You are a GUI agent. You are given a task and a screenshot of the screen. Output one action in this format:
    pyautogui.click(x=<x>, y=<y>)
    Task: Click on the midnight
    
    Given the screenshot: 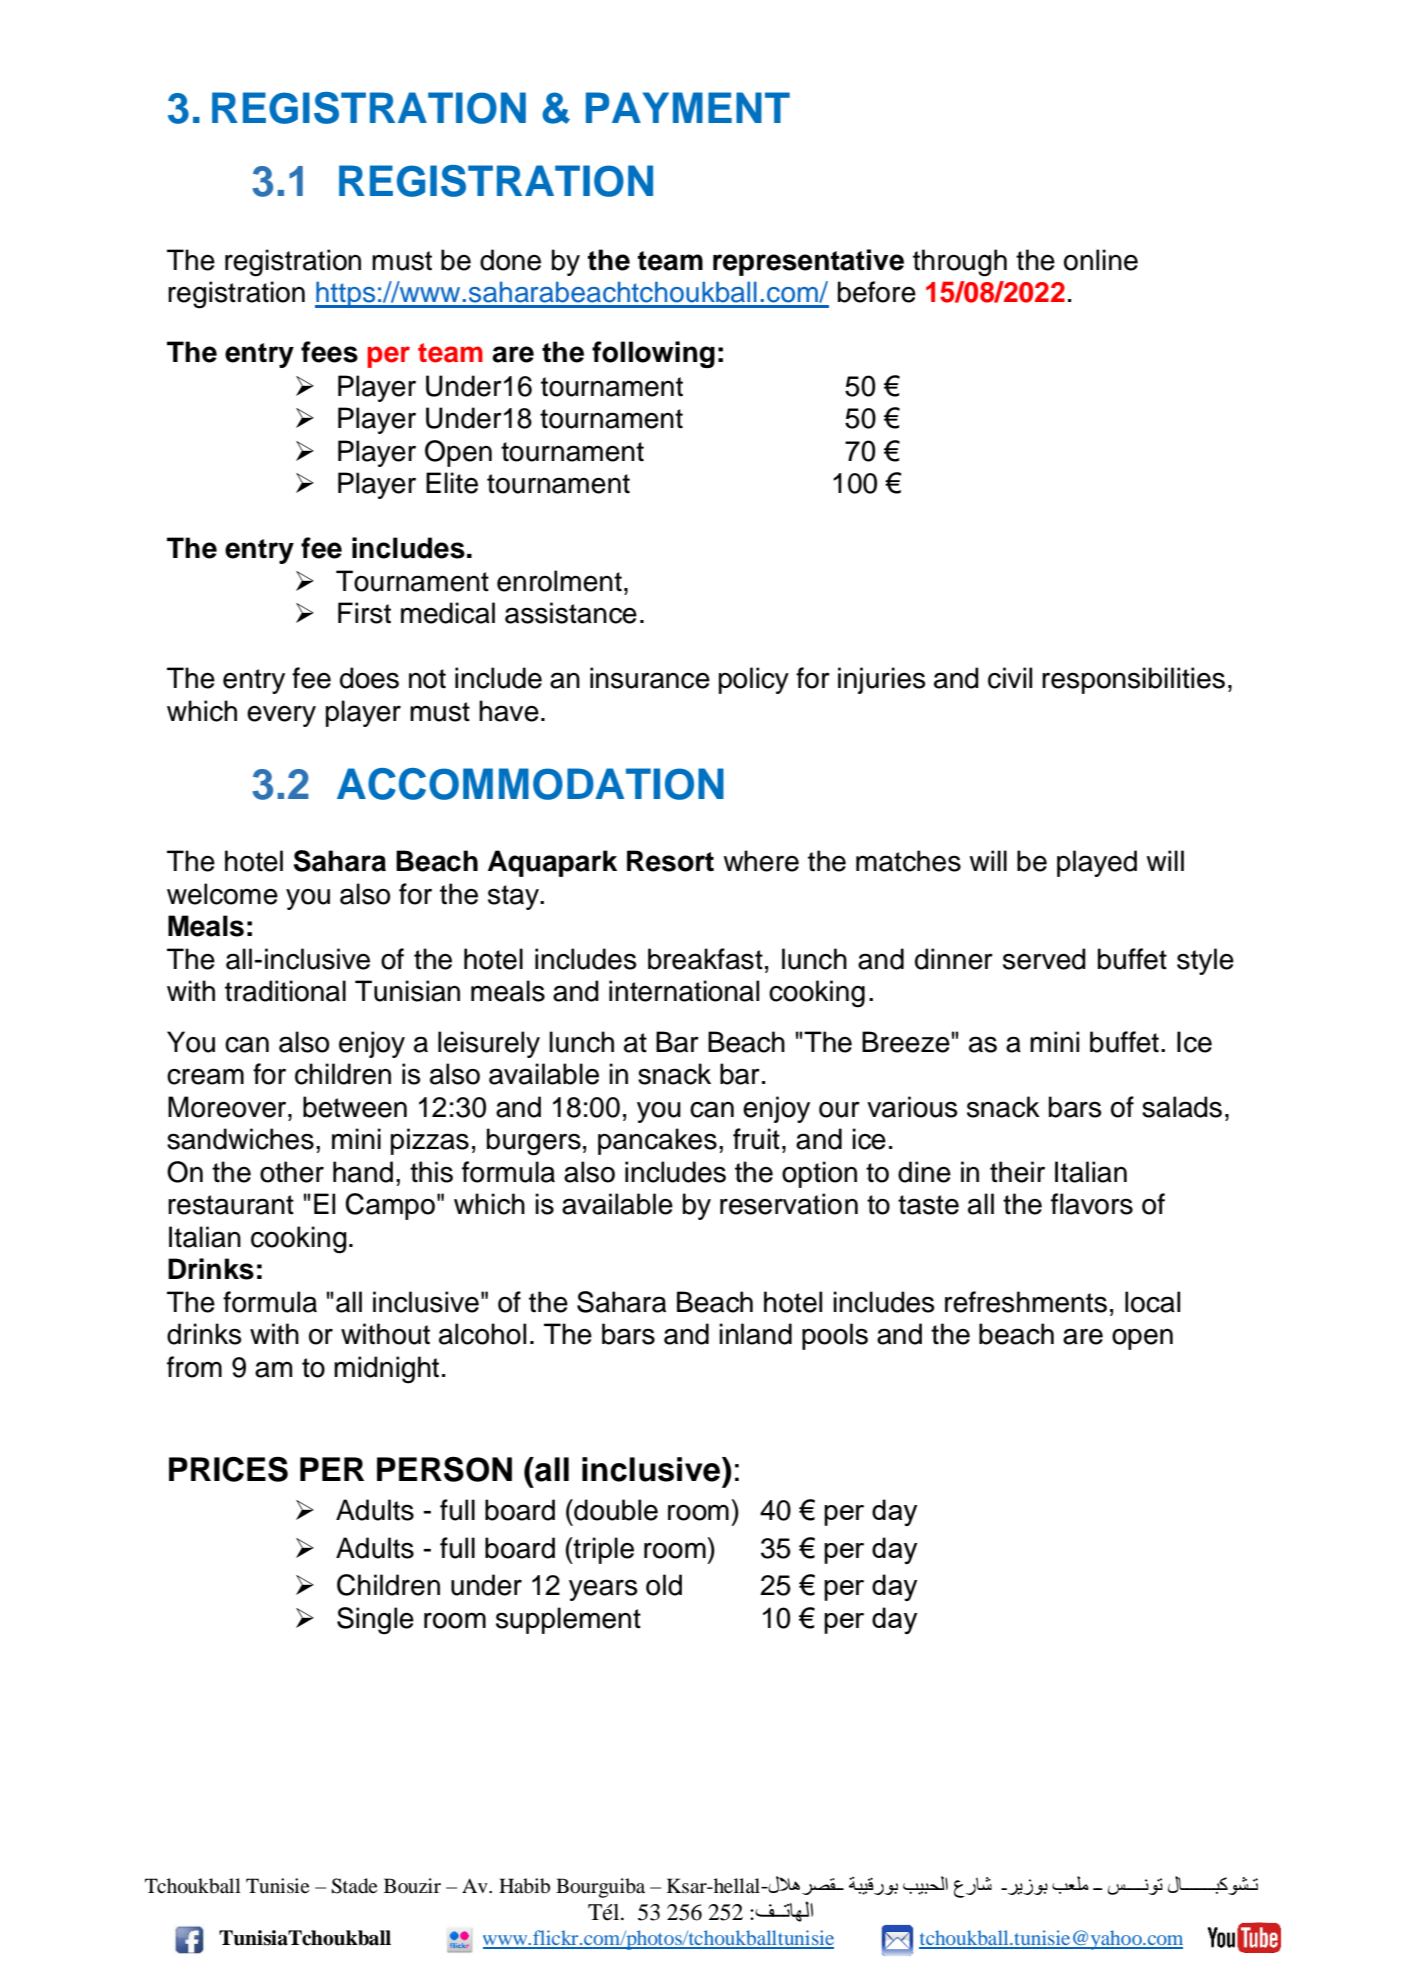 What is the action you would take?
    pyautogui.click(x=386, y=1370)
